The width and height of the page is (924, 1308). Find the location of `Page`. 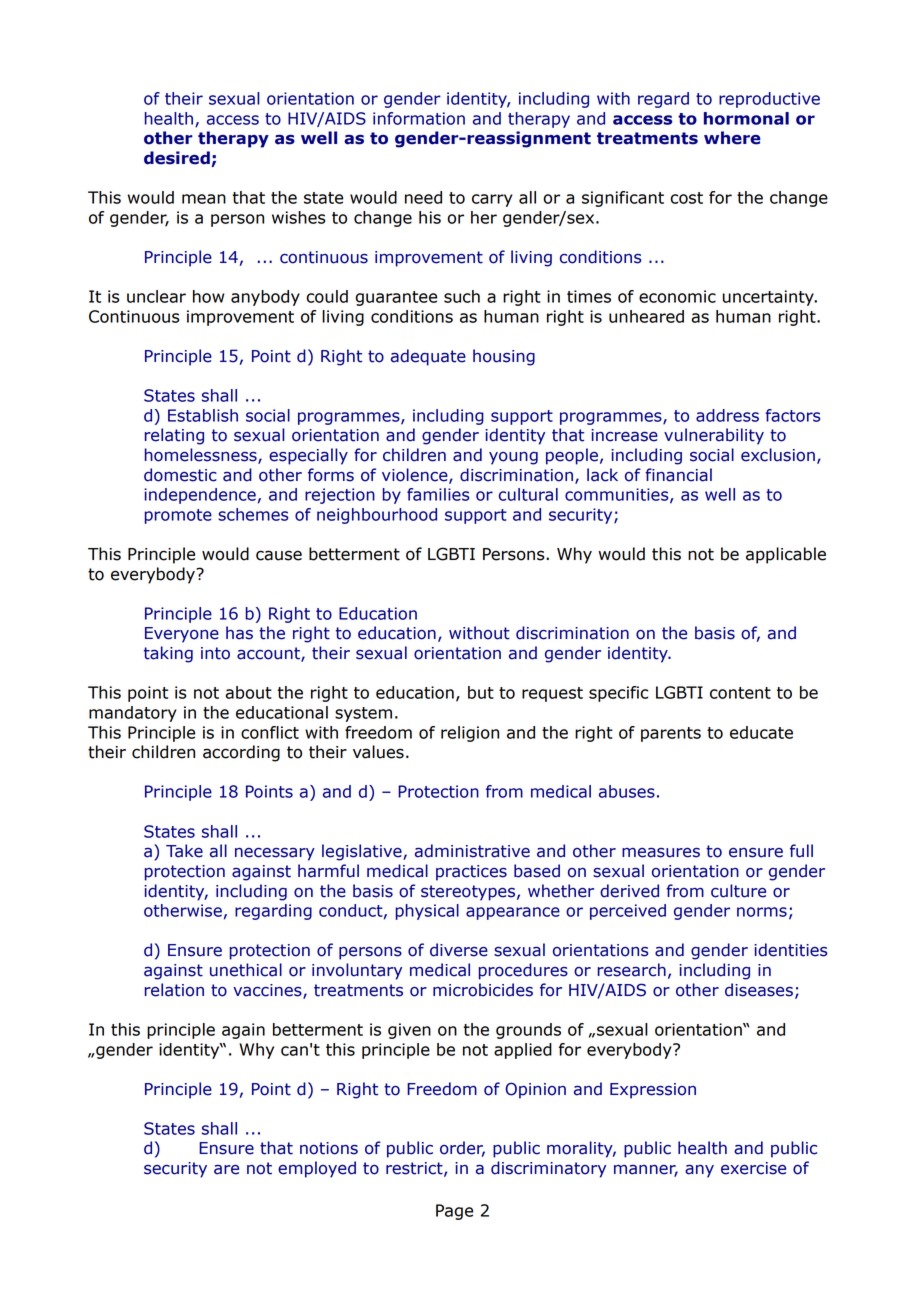

Page is located at coordinates (454, 1212).
